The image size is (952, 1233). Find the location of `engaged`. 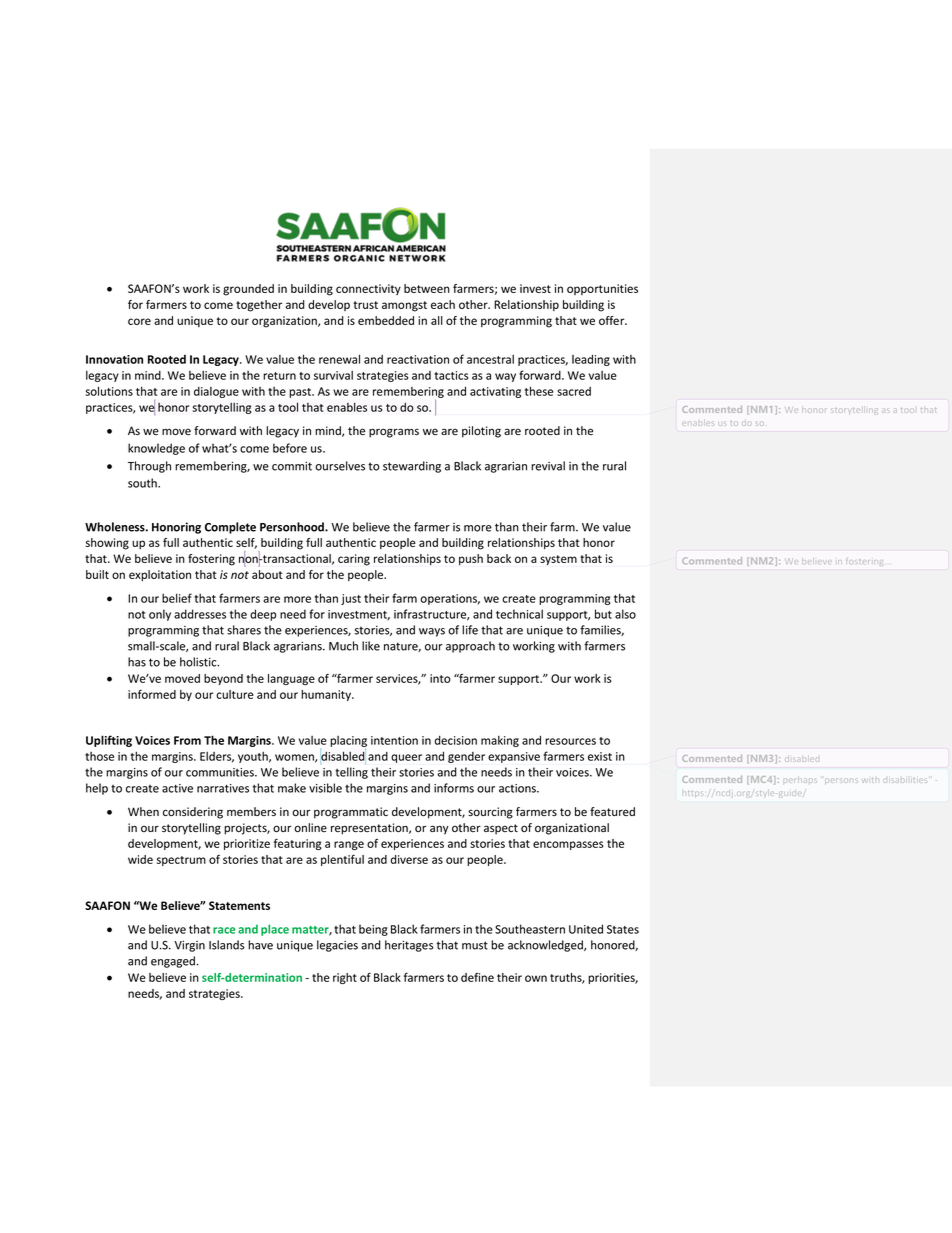

engaged is located at coordinates (173, 962).
